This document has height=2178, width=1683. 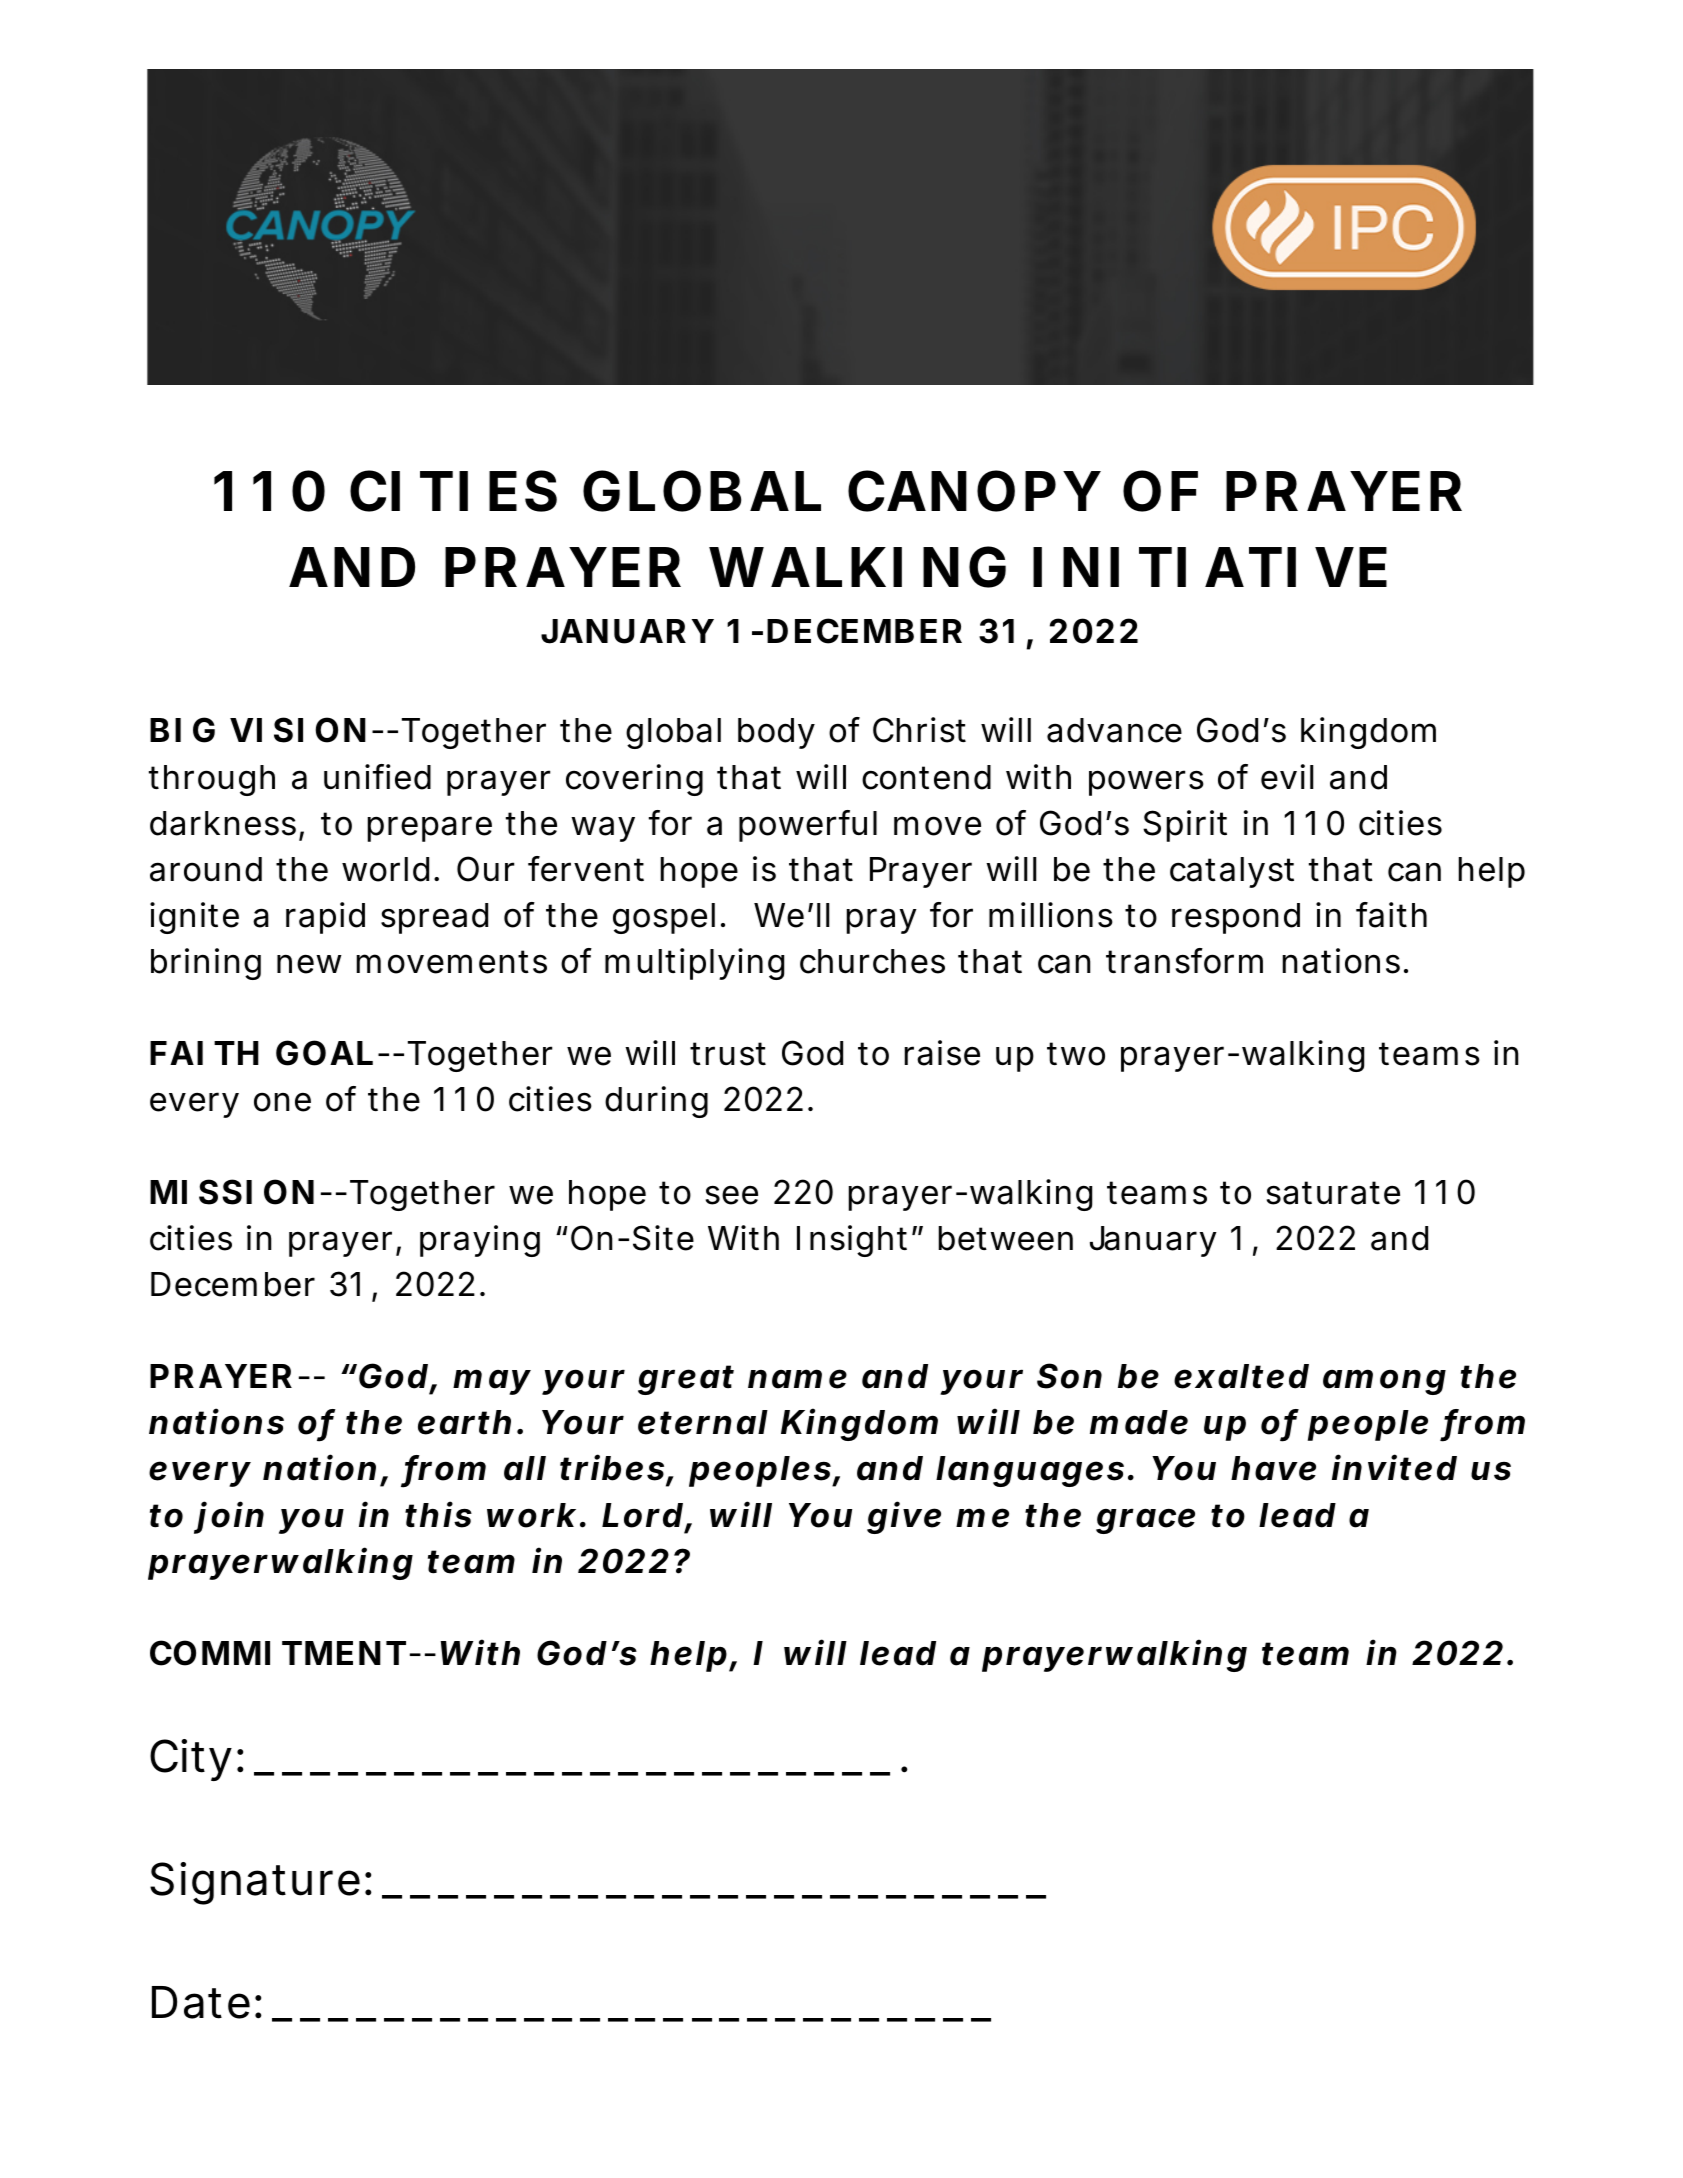 I want to click on during, so click(x=656, y=1102).
